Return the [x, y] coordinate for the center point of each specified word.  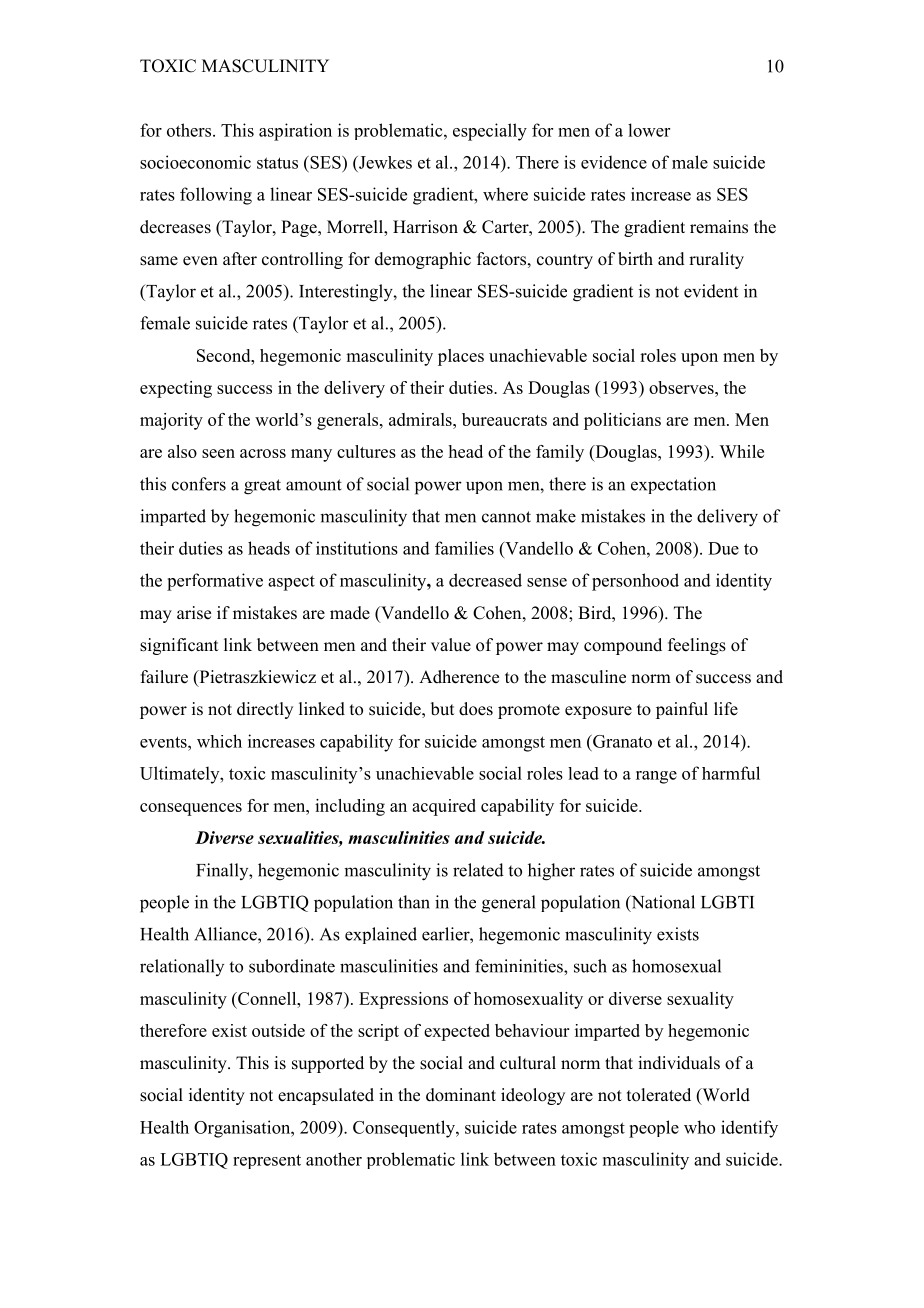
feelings [697, 646]
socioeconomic [195, 162]
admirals [421, 419]
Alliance [226, 934]
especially [490, 132]
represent [267, 1161]
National [662, 903]
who [699, 1127]
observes [682, 387]
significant [179, 646]
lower [649, 130]
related [478, 870]
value [451, 645]
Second [225, 355]
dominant [461, 1095]
